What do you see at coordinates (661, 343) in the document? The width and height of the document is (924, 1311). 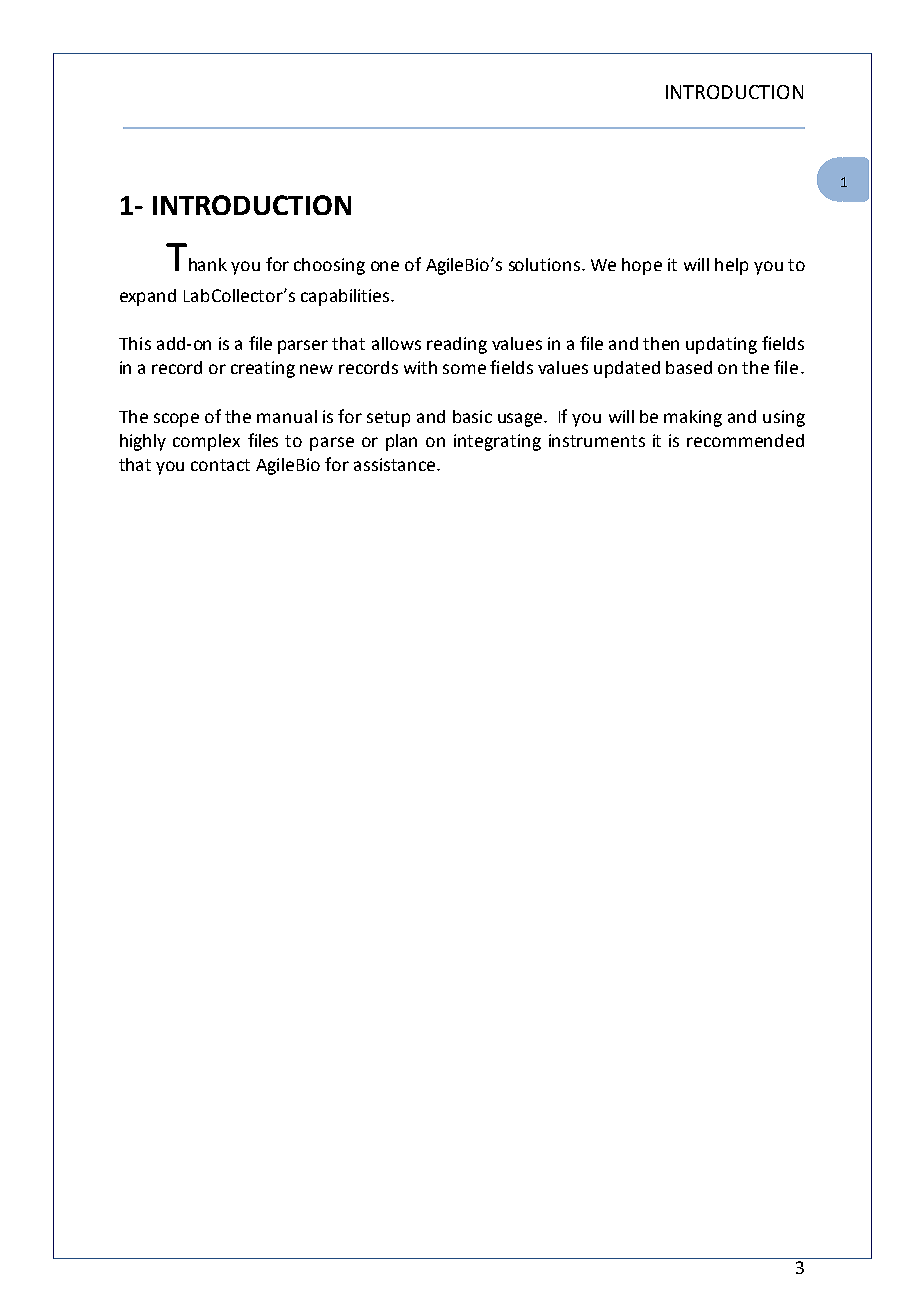 I see `then` at bounding box center [661, 343].
